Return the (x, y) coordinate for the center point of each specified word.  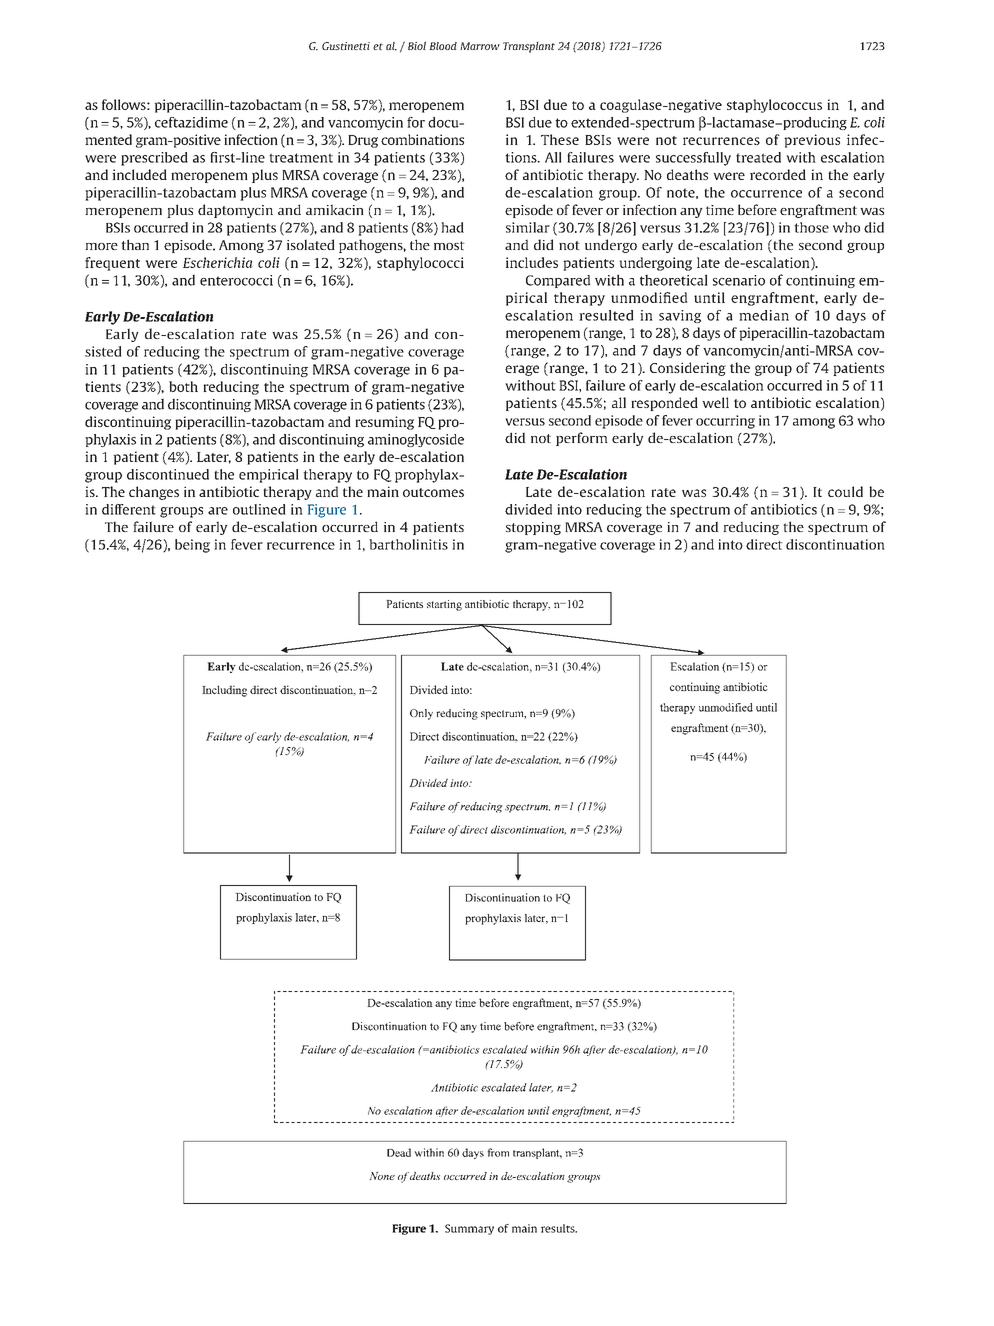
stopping (533, 528)
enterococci (236, 280)
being (192, 546)
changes (154, 493)
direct (764, 544)
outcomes (433, 492)
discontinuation (835, 544)
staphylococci (420, 264)
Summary (469, 1229)
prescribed (154, 159)
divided (528, 509)
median (764, 315)
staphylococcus (774, 106)
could (845, 491)
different (129, 509)
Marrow (480, 46)
